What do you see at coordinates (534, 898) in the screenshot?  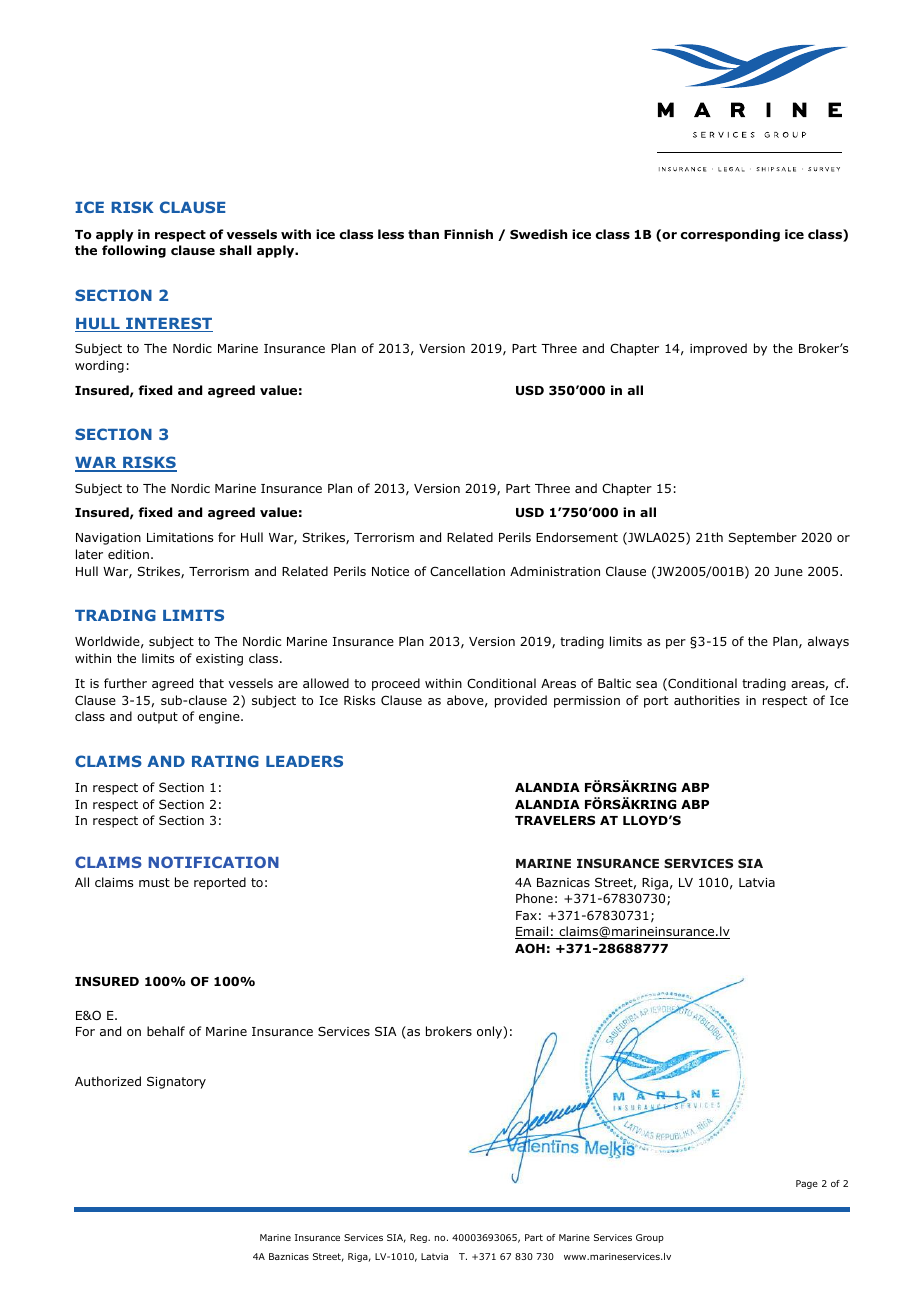 I see `Phone` at bounding box center [534, 898].
